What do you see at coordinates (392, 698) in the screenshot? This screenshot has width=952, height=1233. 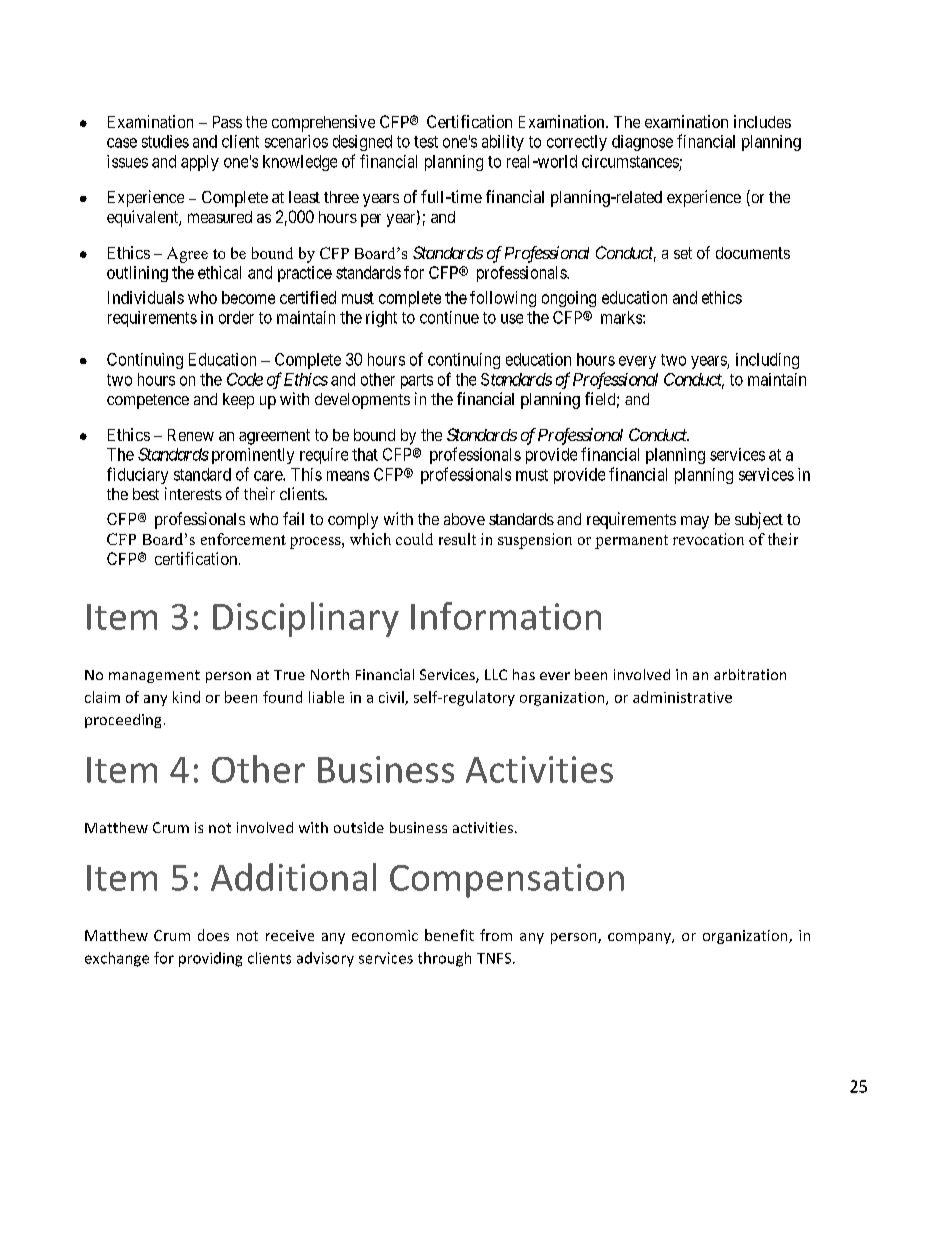 I see `civil` at bounding box center [392, 698].
